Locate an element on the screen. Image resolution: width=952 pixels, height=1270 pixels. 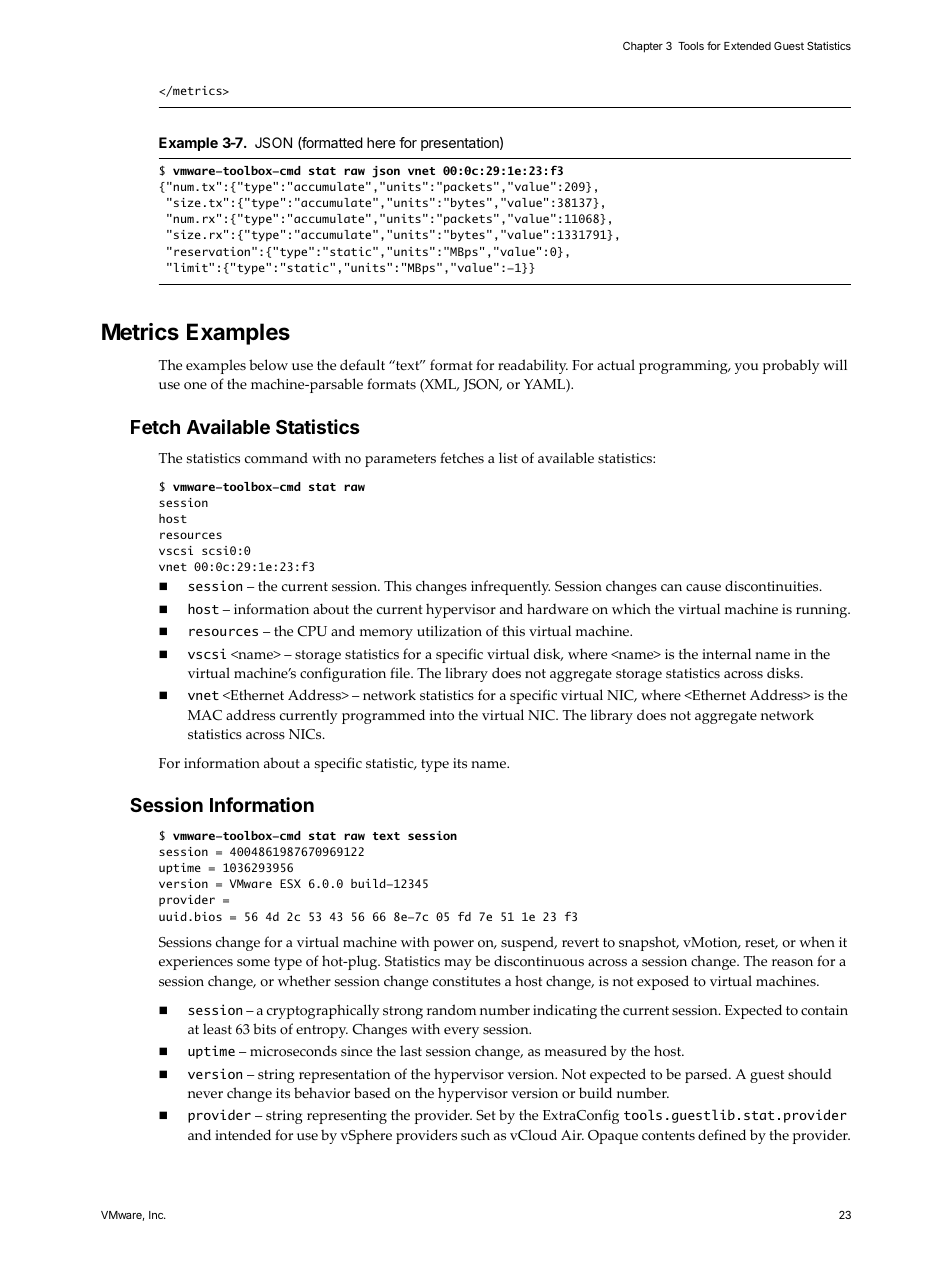
discontinuities is located at coordinates (773, 586).
